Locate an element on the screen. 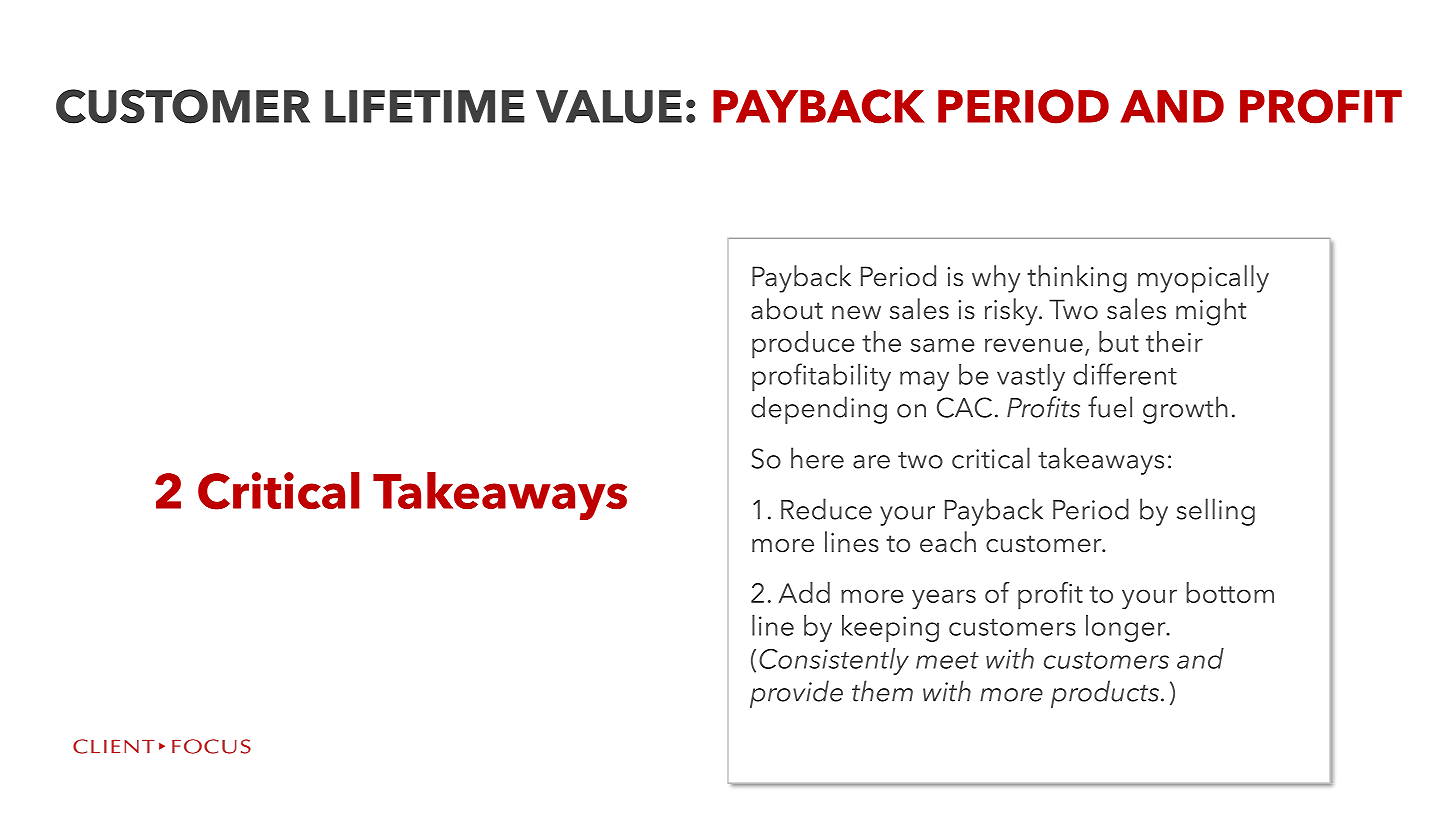 The image size is (1456, 819). Reduce is located at coordinates (826, 509).
